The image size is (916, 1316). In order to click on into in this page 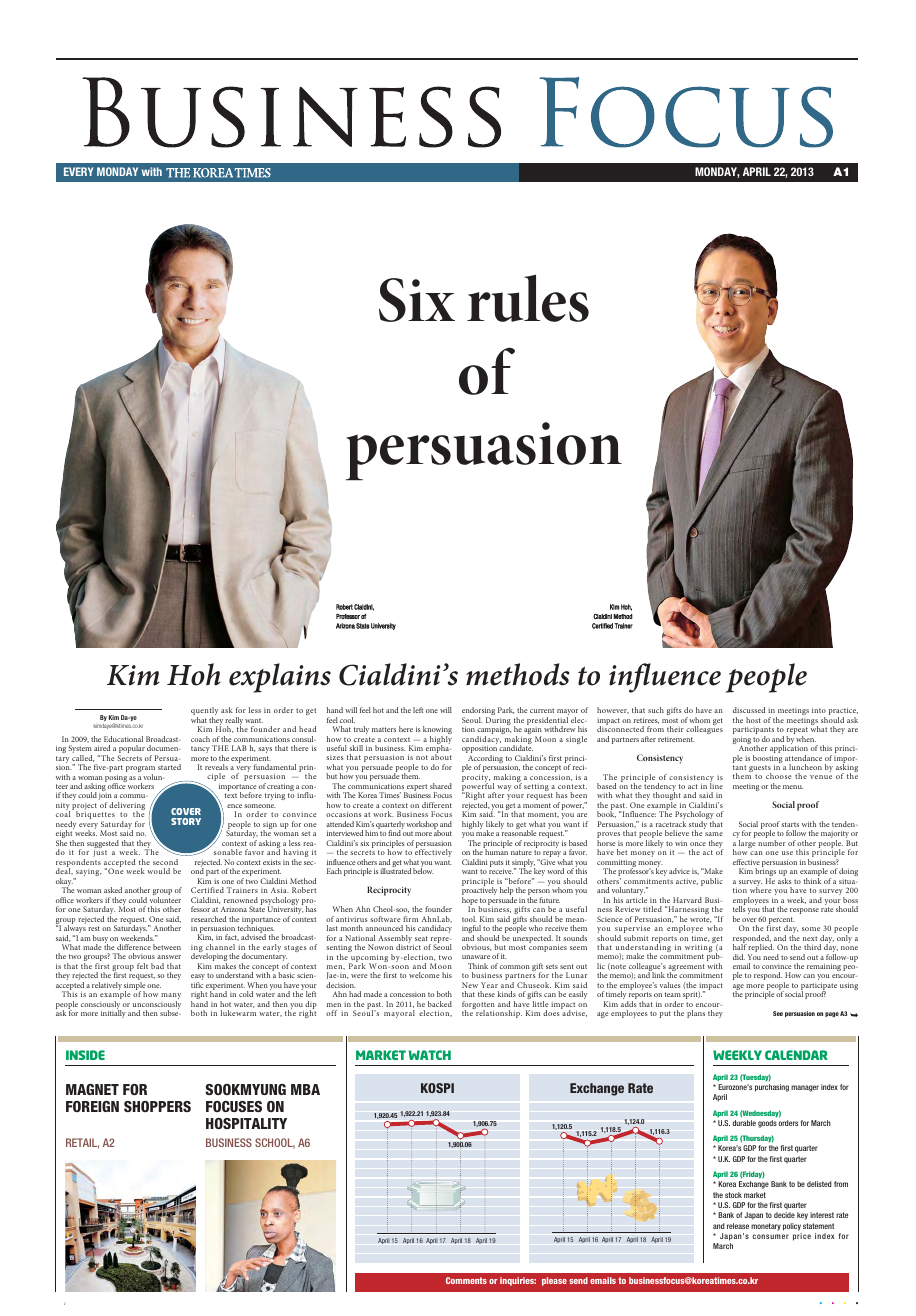, I will do `click(819, 710)`.
